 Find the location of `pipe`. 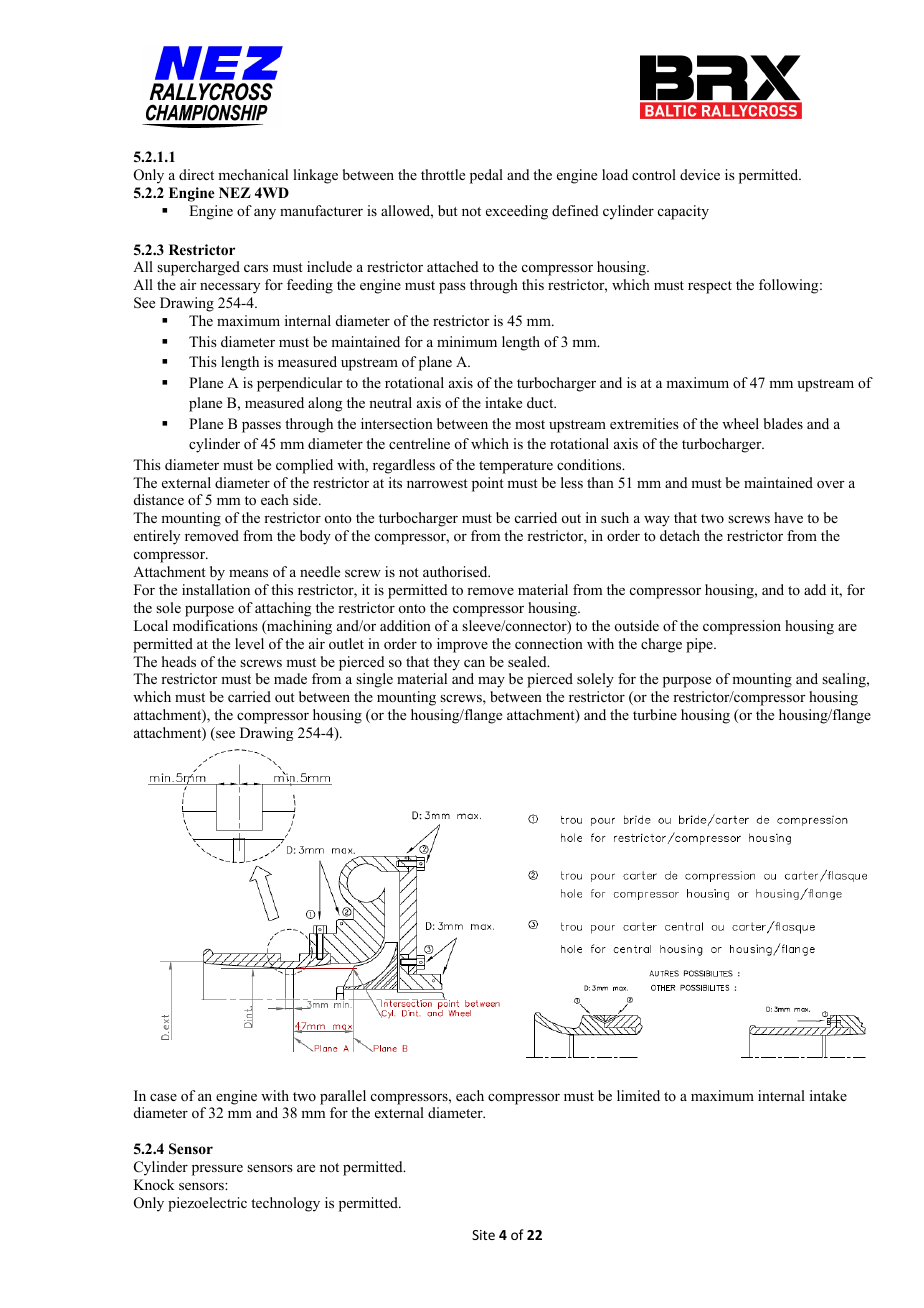

pipe is located at coordinates (700, 645).
